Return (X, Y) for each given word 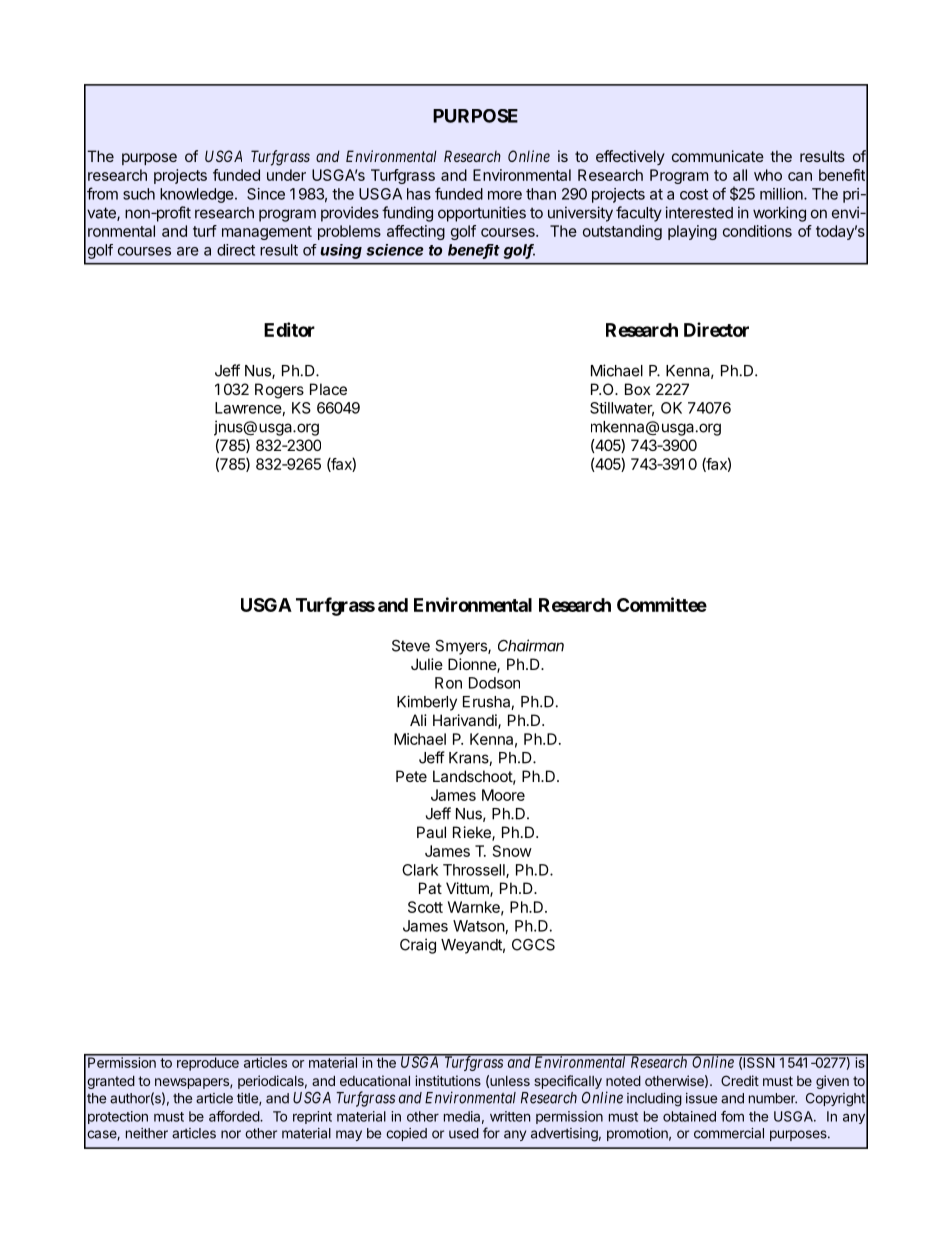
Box (637, 389)
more (505, 195)
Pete (411, 776)
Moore (503, 795)
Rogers (279, 391)
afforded (235, 1116)
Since (266, 194)
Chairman (531, 645)
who (768, 175)
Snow (512, 851)
